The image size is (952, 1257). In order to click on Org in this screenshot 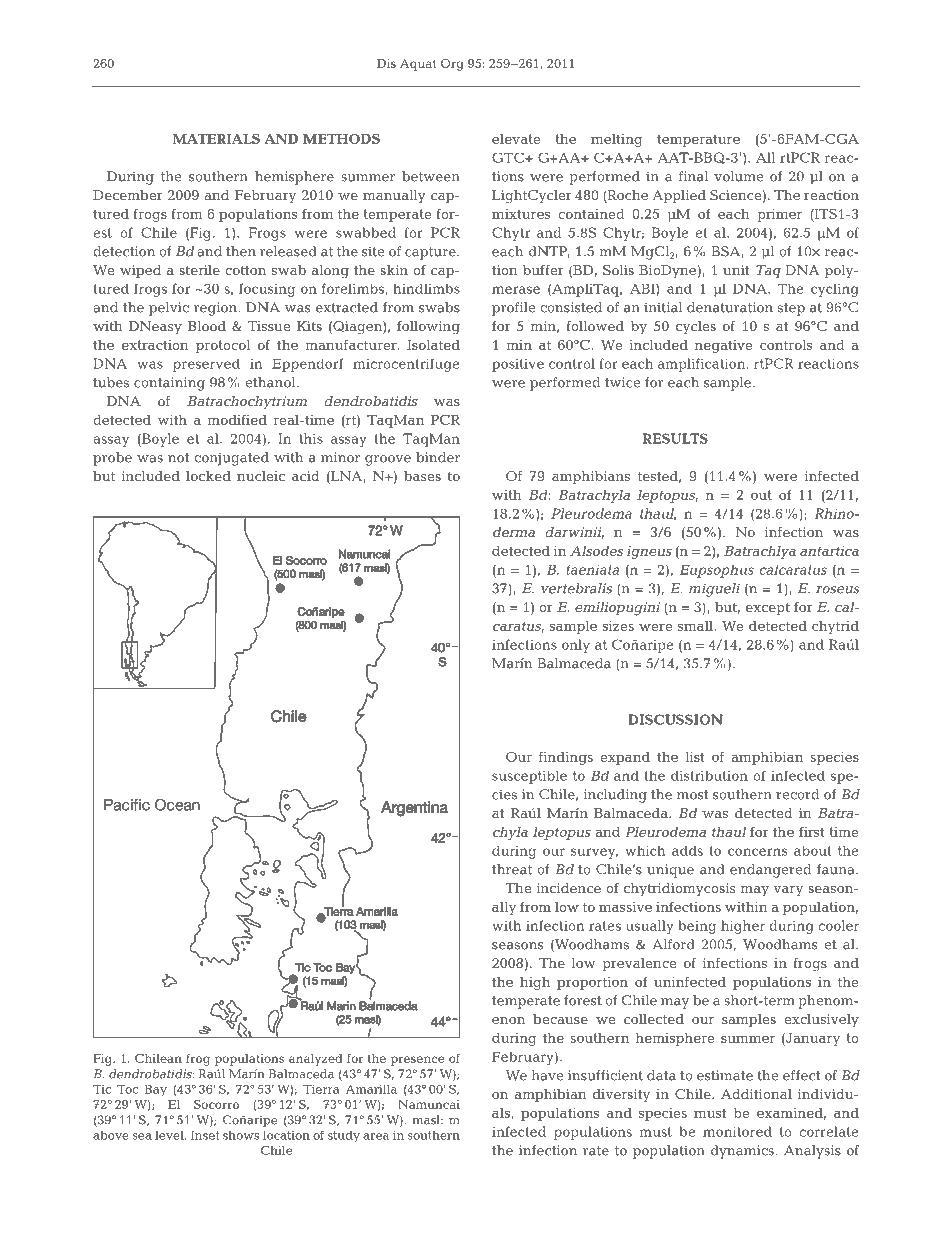, I will do `click(452, 65)`.
